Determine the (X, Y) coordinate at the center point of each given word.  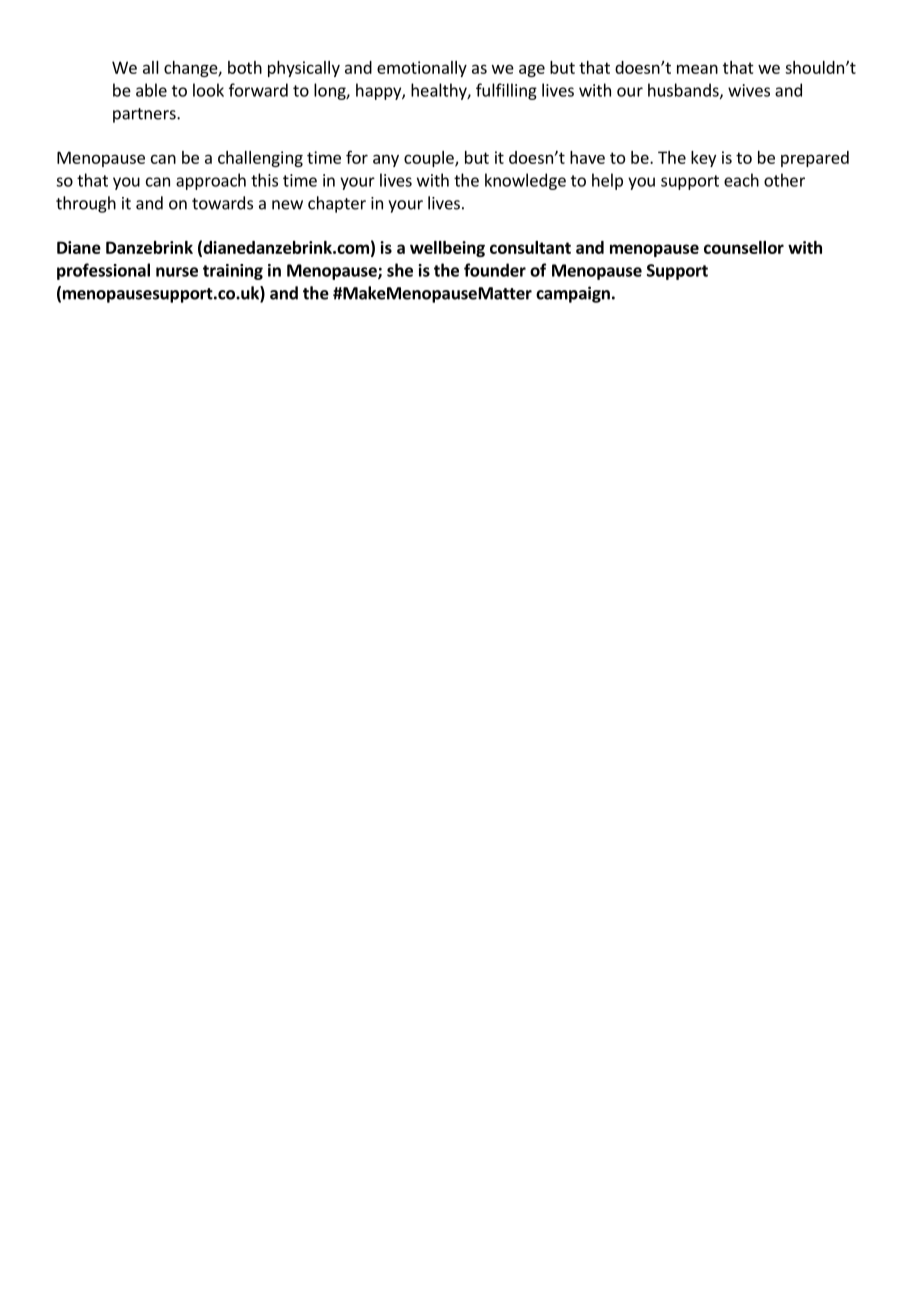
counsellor (744, 247)
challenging (260, 159)
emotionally (422, 69)
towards (222, 203)
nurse (177, 272)
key (703, 159)
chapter (337, 204)
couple (430, 159)
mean (697, 69)
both (245, 67)
